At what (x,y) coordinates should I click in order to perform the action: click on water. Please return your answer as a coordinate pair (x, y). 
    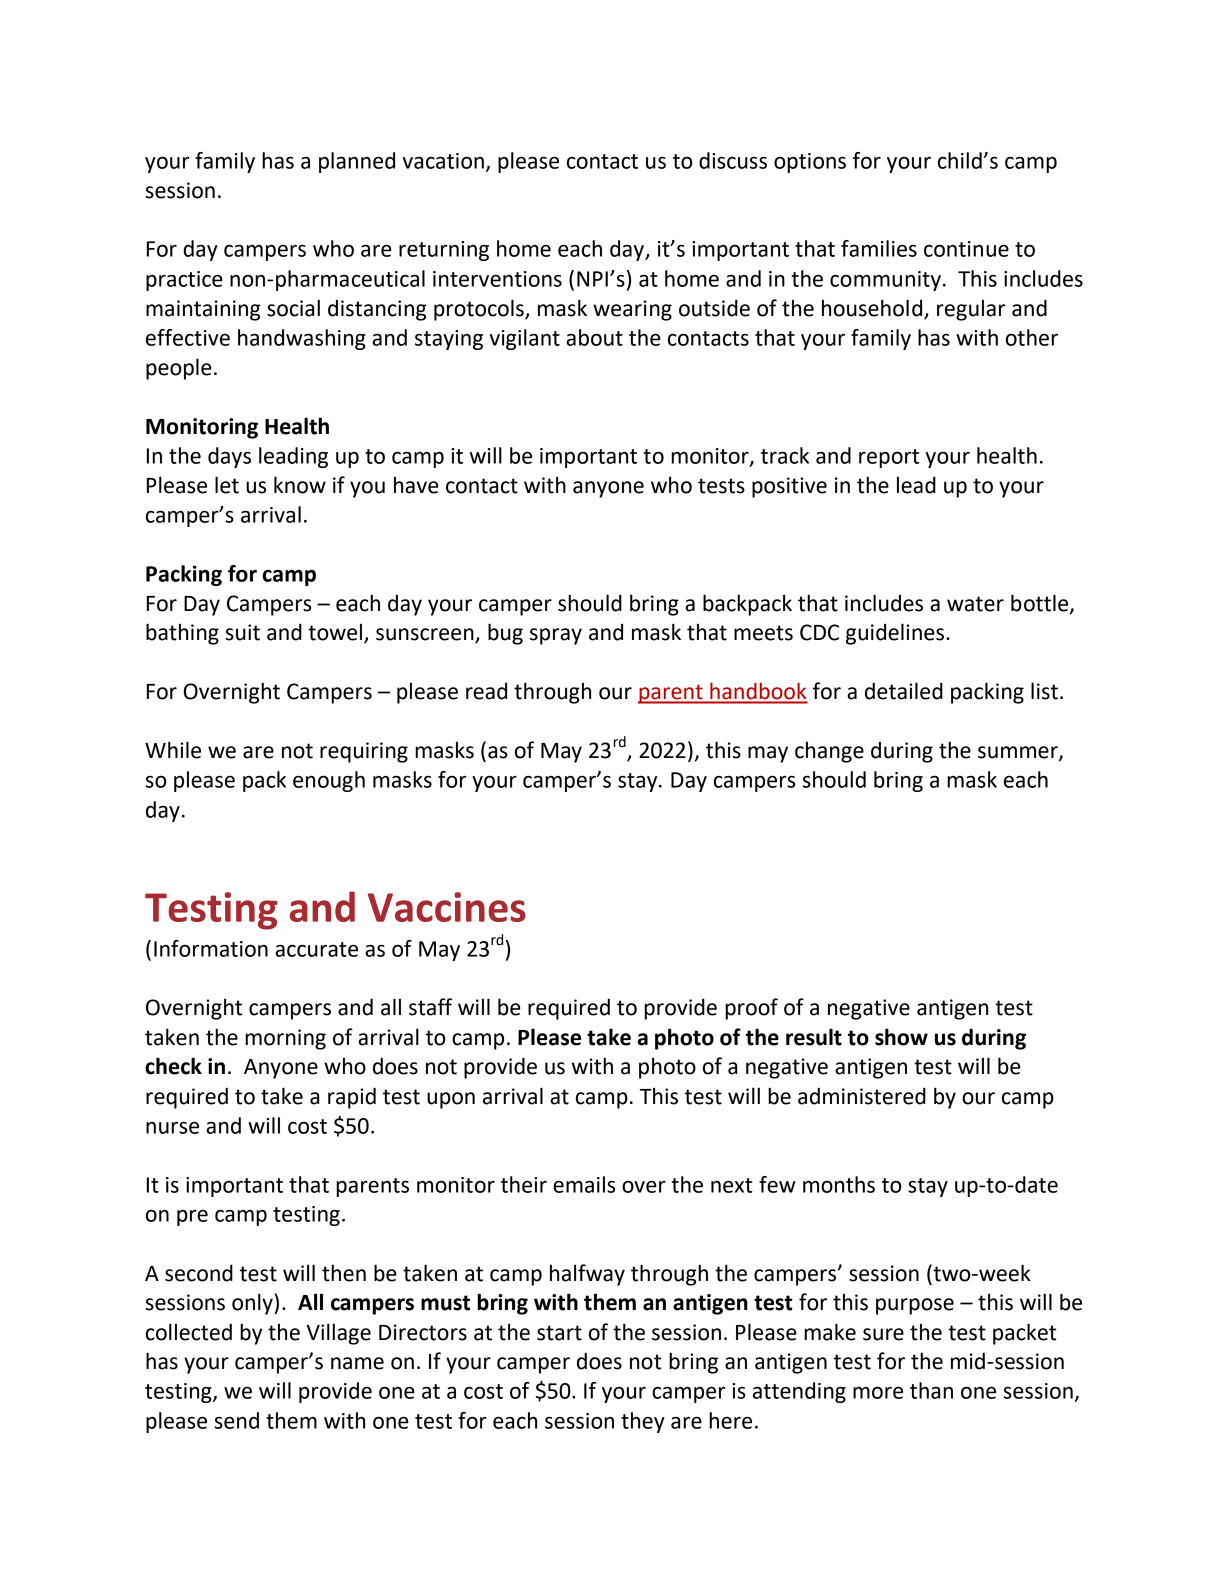
    Looking at the image, I should click on (975, 604).
